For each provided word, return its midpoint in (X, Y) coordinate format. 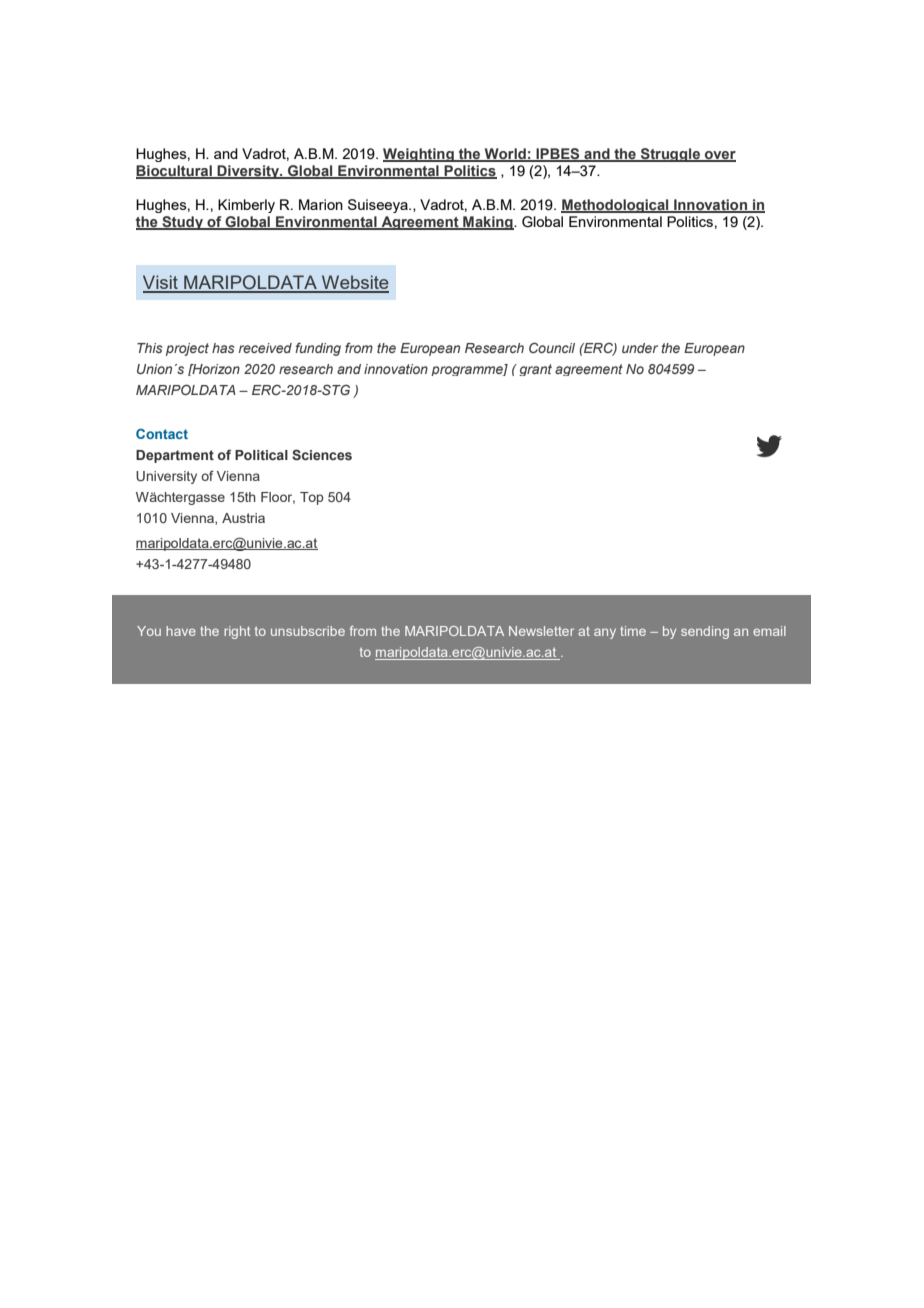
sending (705, 632)
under (640, 348)
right (237, 632)
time (633, 631)
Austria (243, 518)
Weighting (419, 155)
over (719, 156)
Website (354, 283)
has (223, 348)
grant (535, 370)
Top (312, 498)
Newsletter (541, 631)
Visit (161, 283)
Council (552, 347)
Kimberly (246, 206)
